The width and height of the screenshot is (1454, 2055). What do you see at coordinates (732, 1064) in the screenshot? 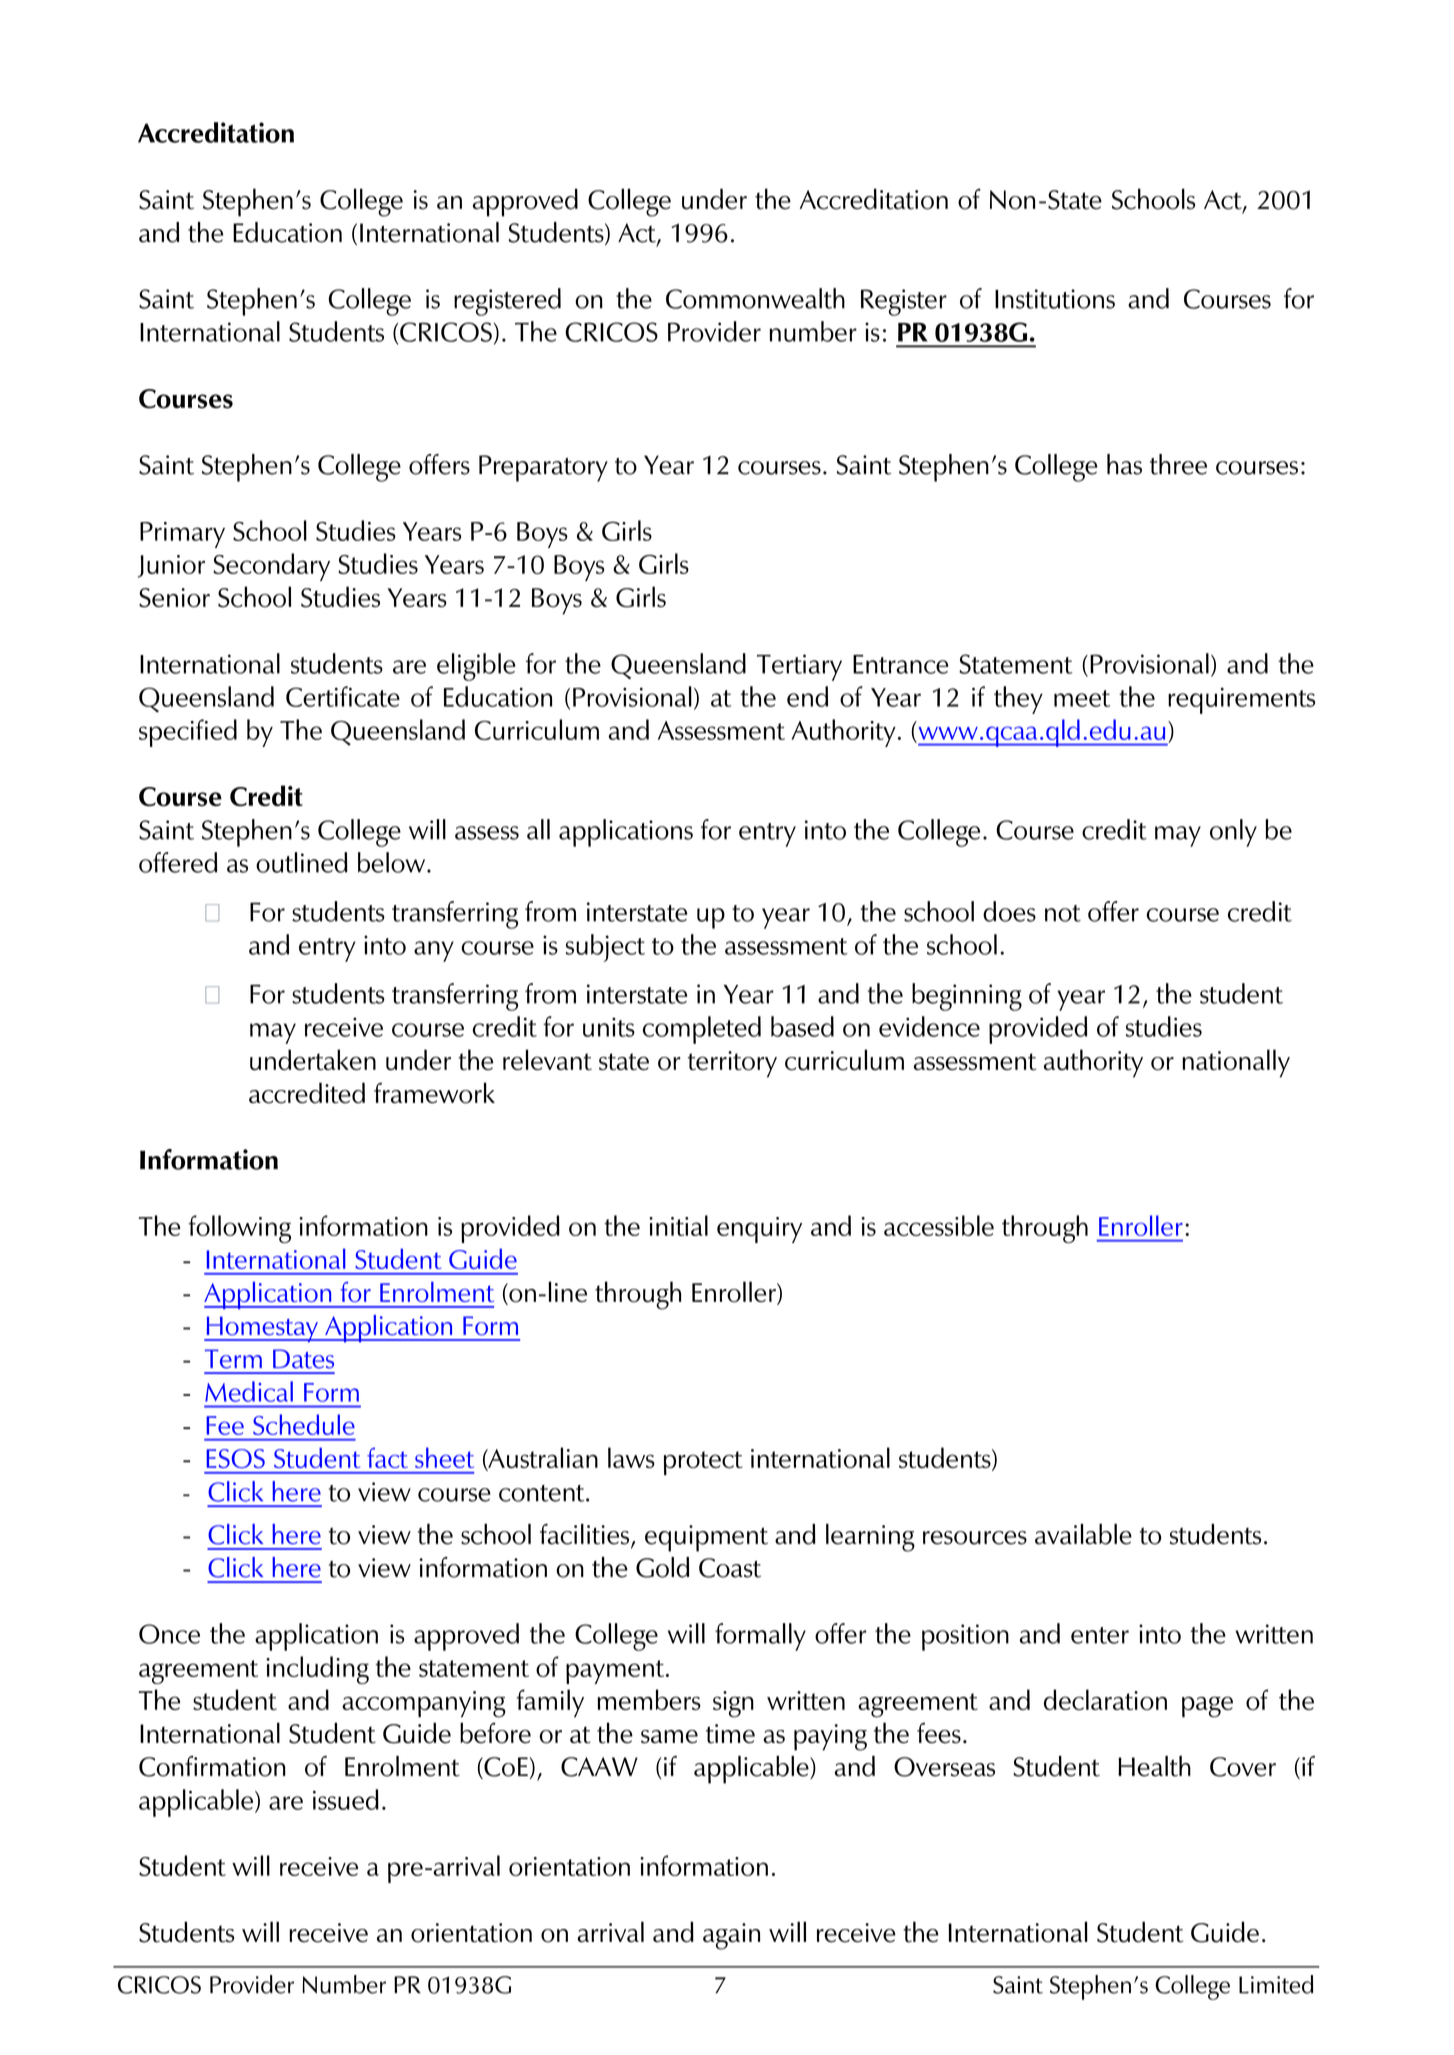
I see `territory` at bounding box center [732, 1064].
